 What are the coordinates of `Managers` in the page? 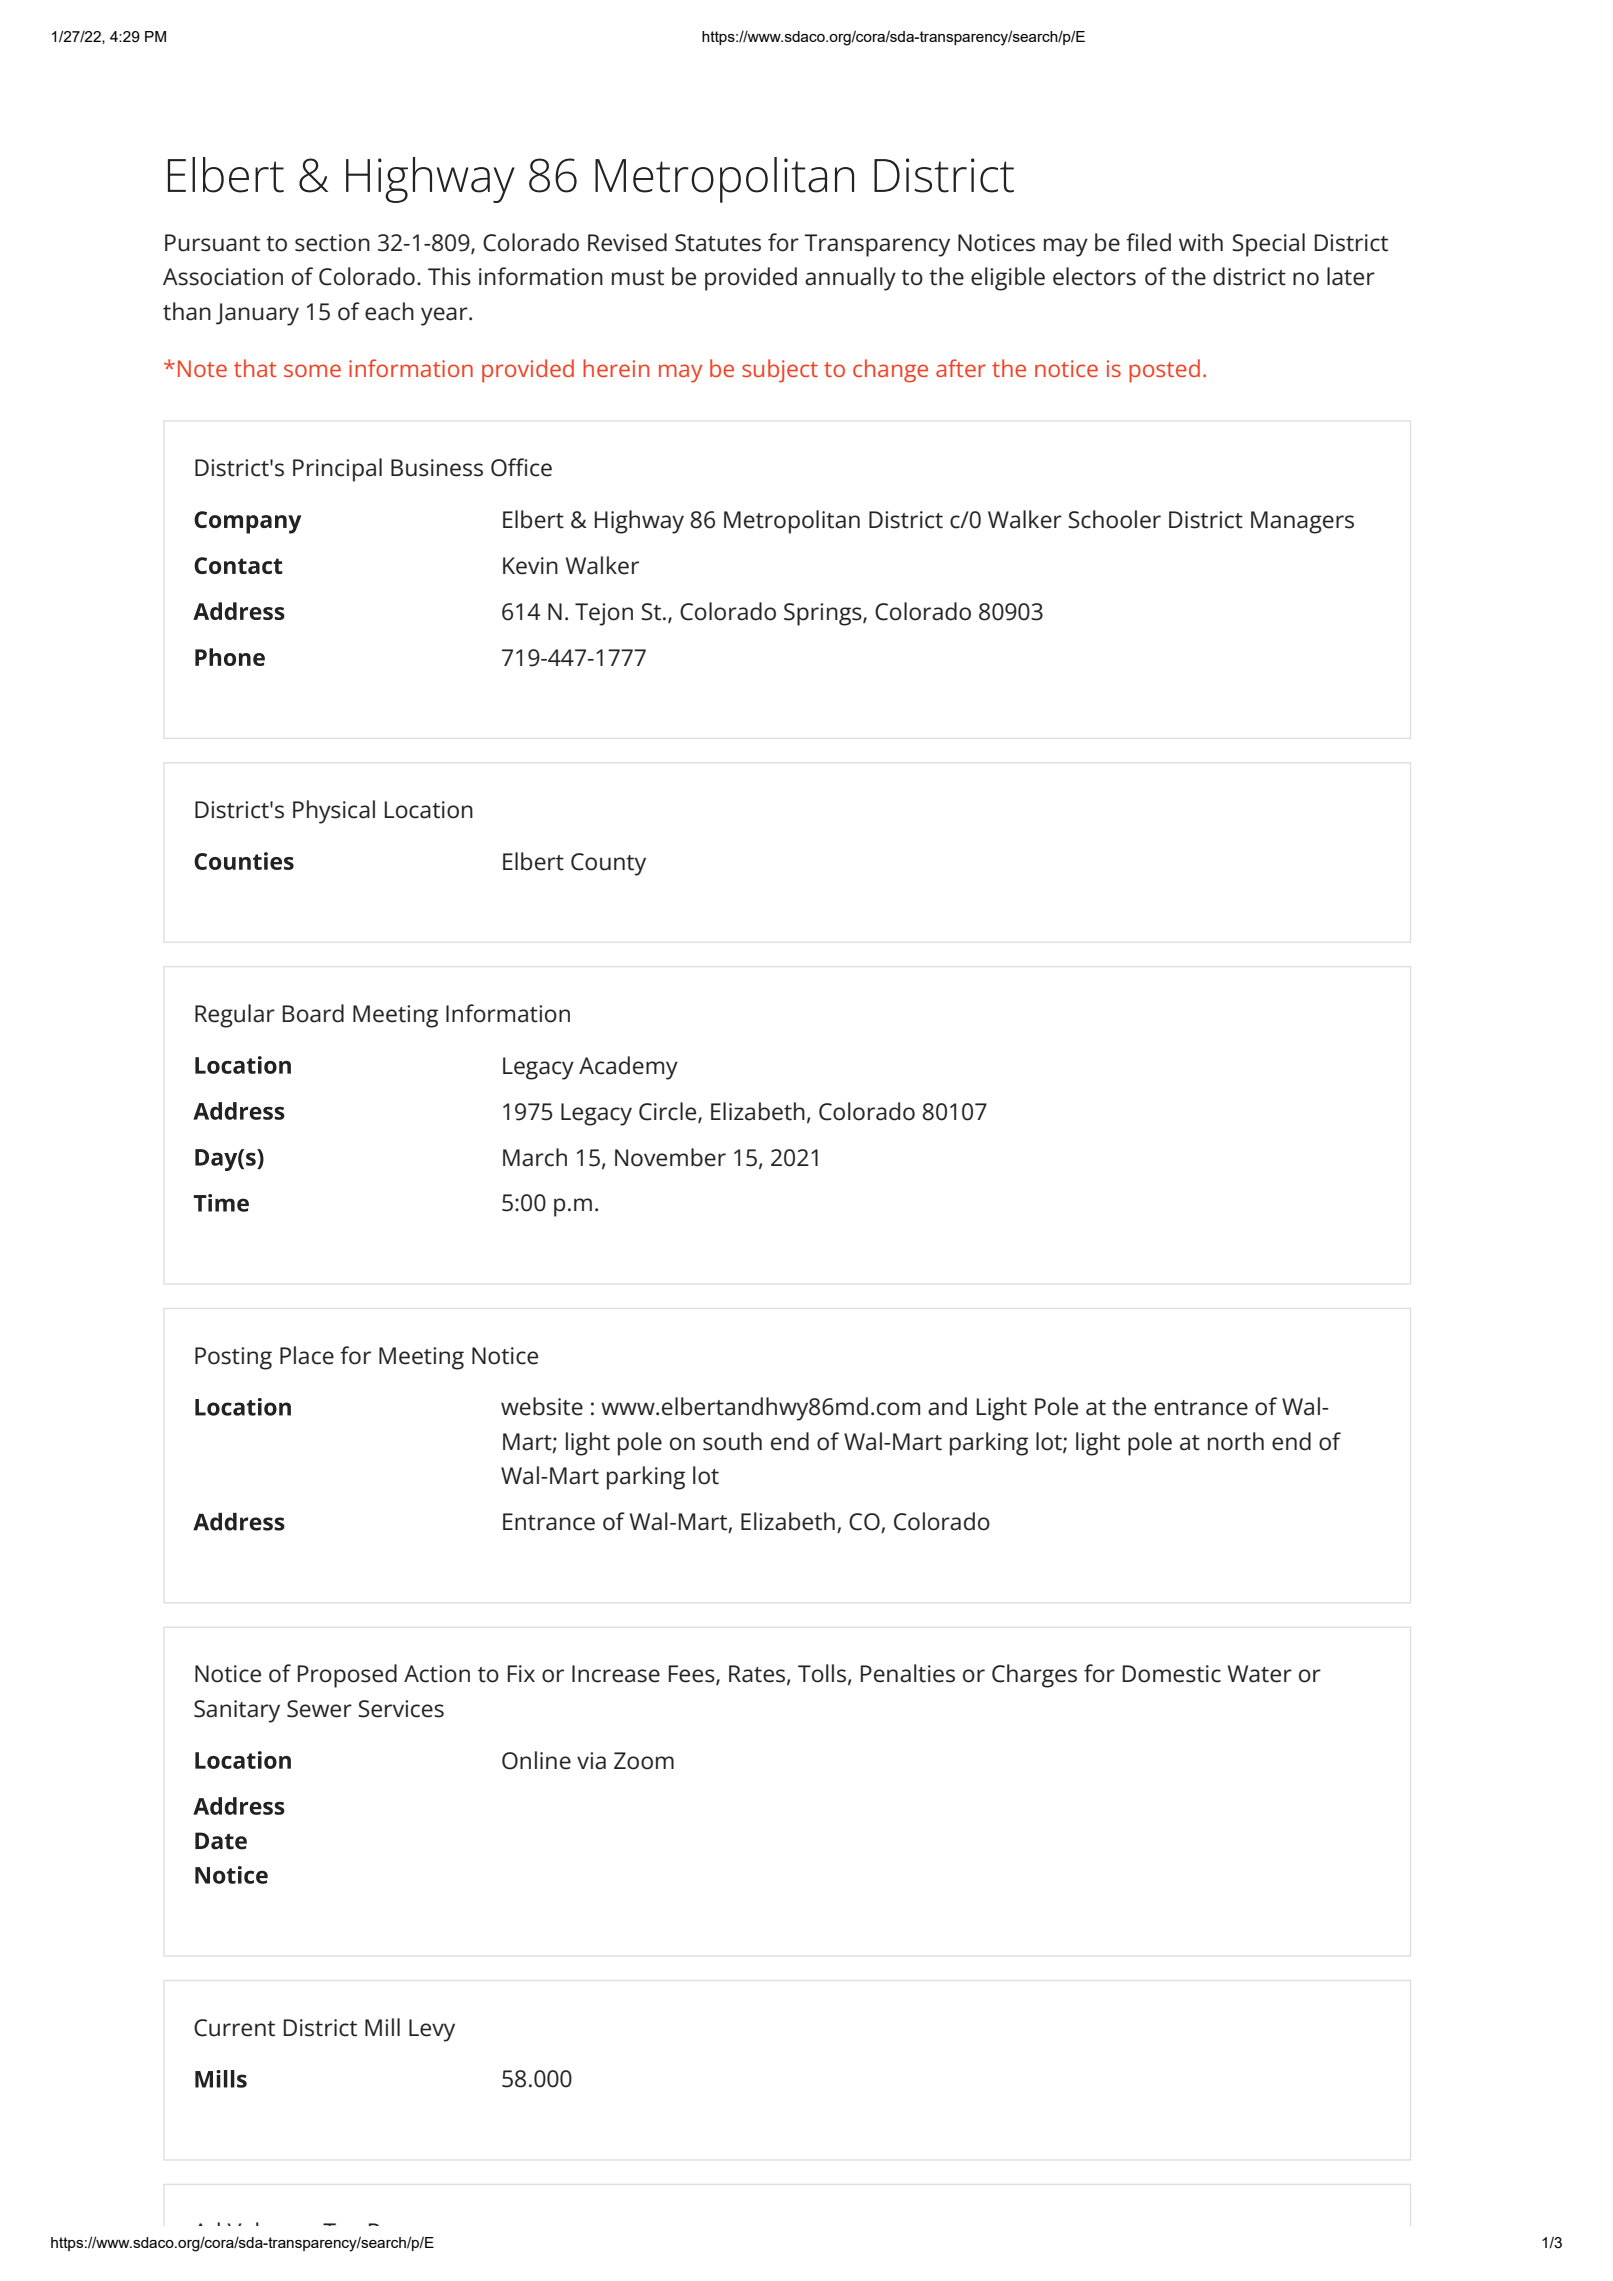 It's located at (1302, 522).
